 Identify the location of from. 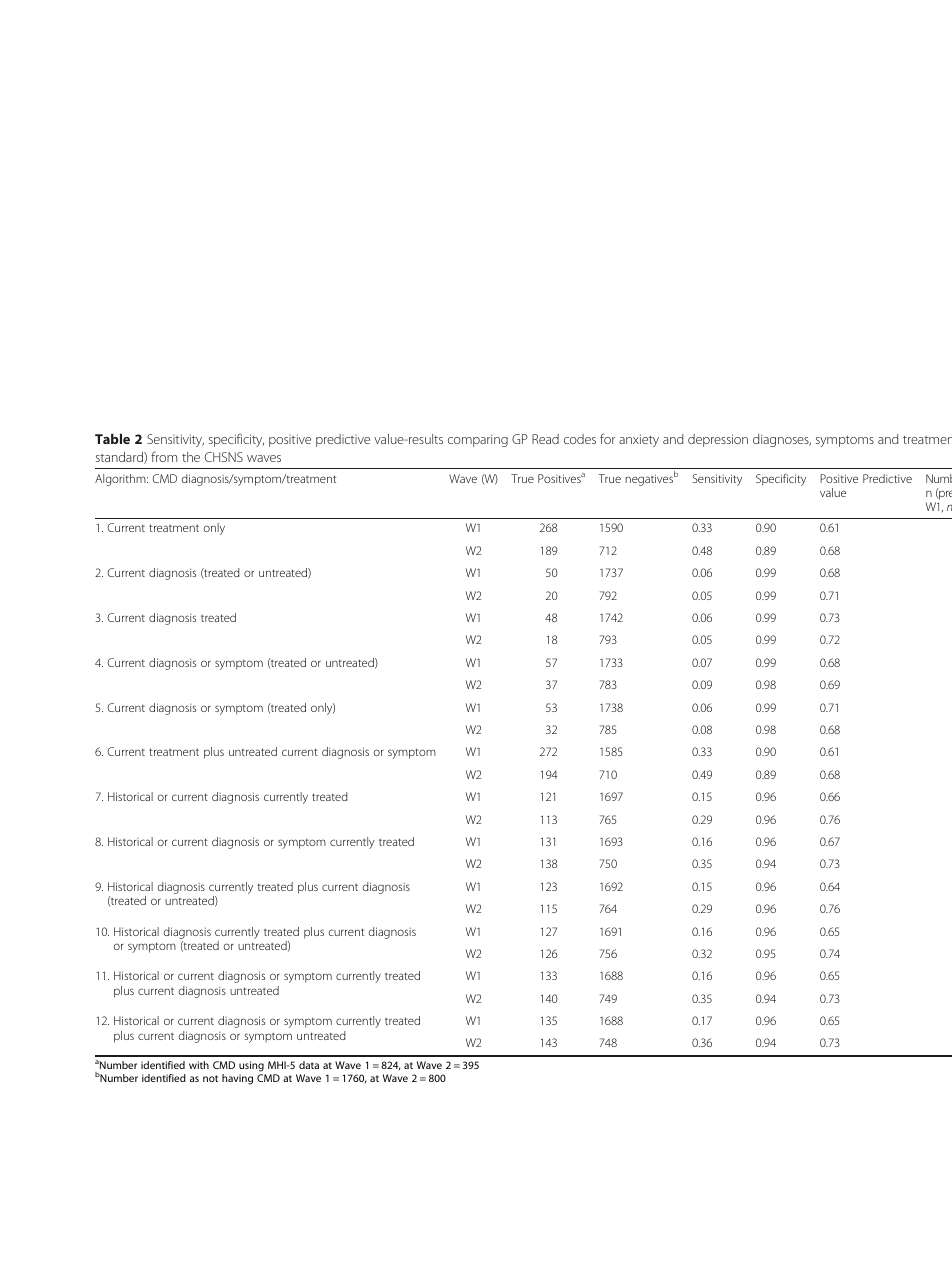
(164, 456).
